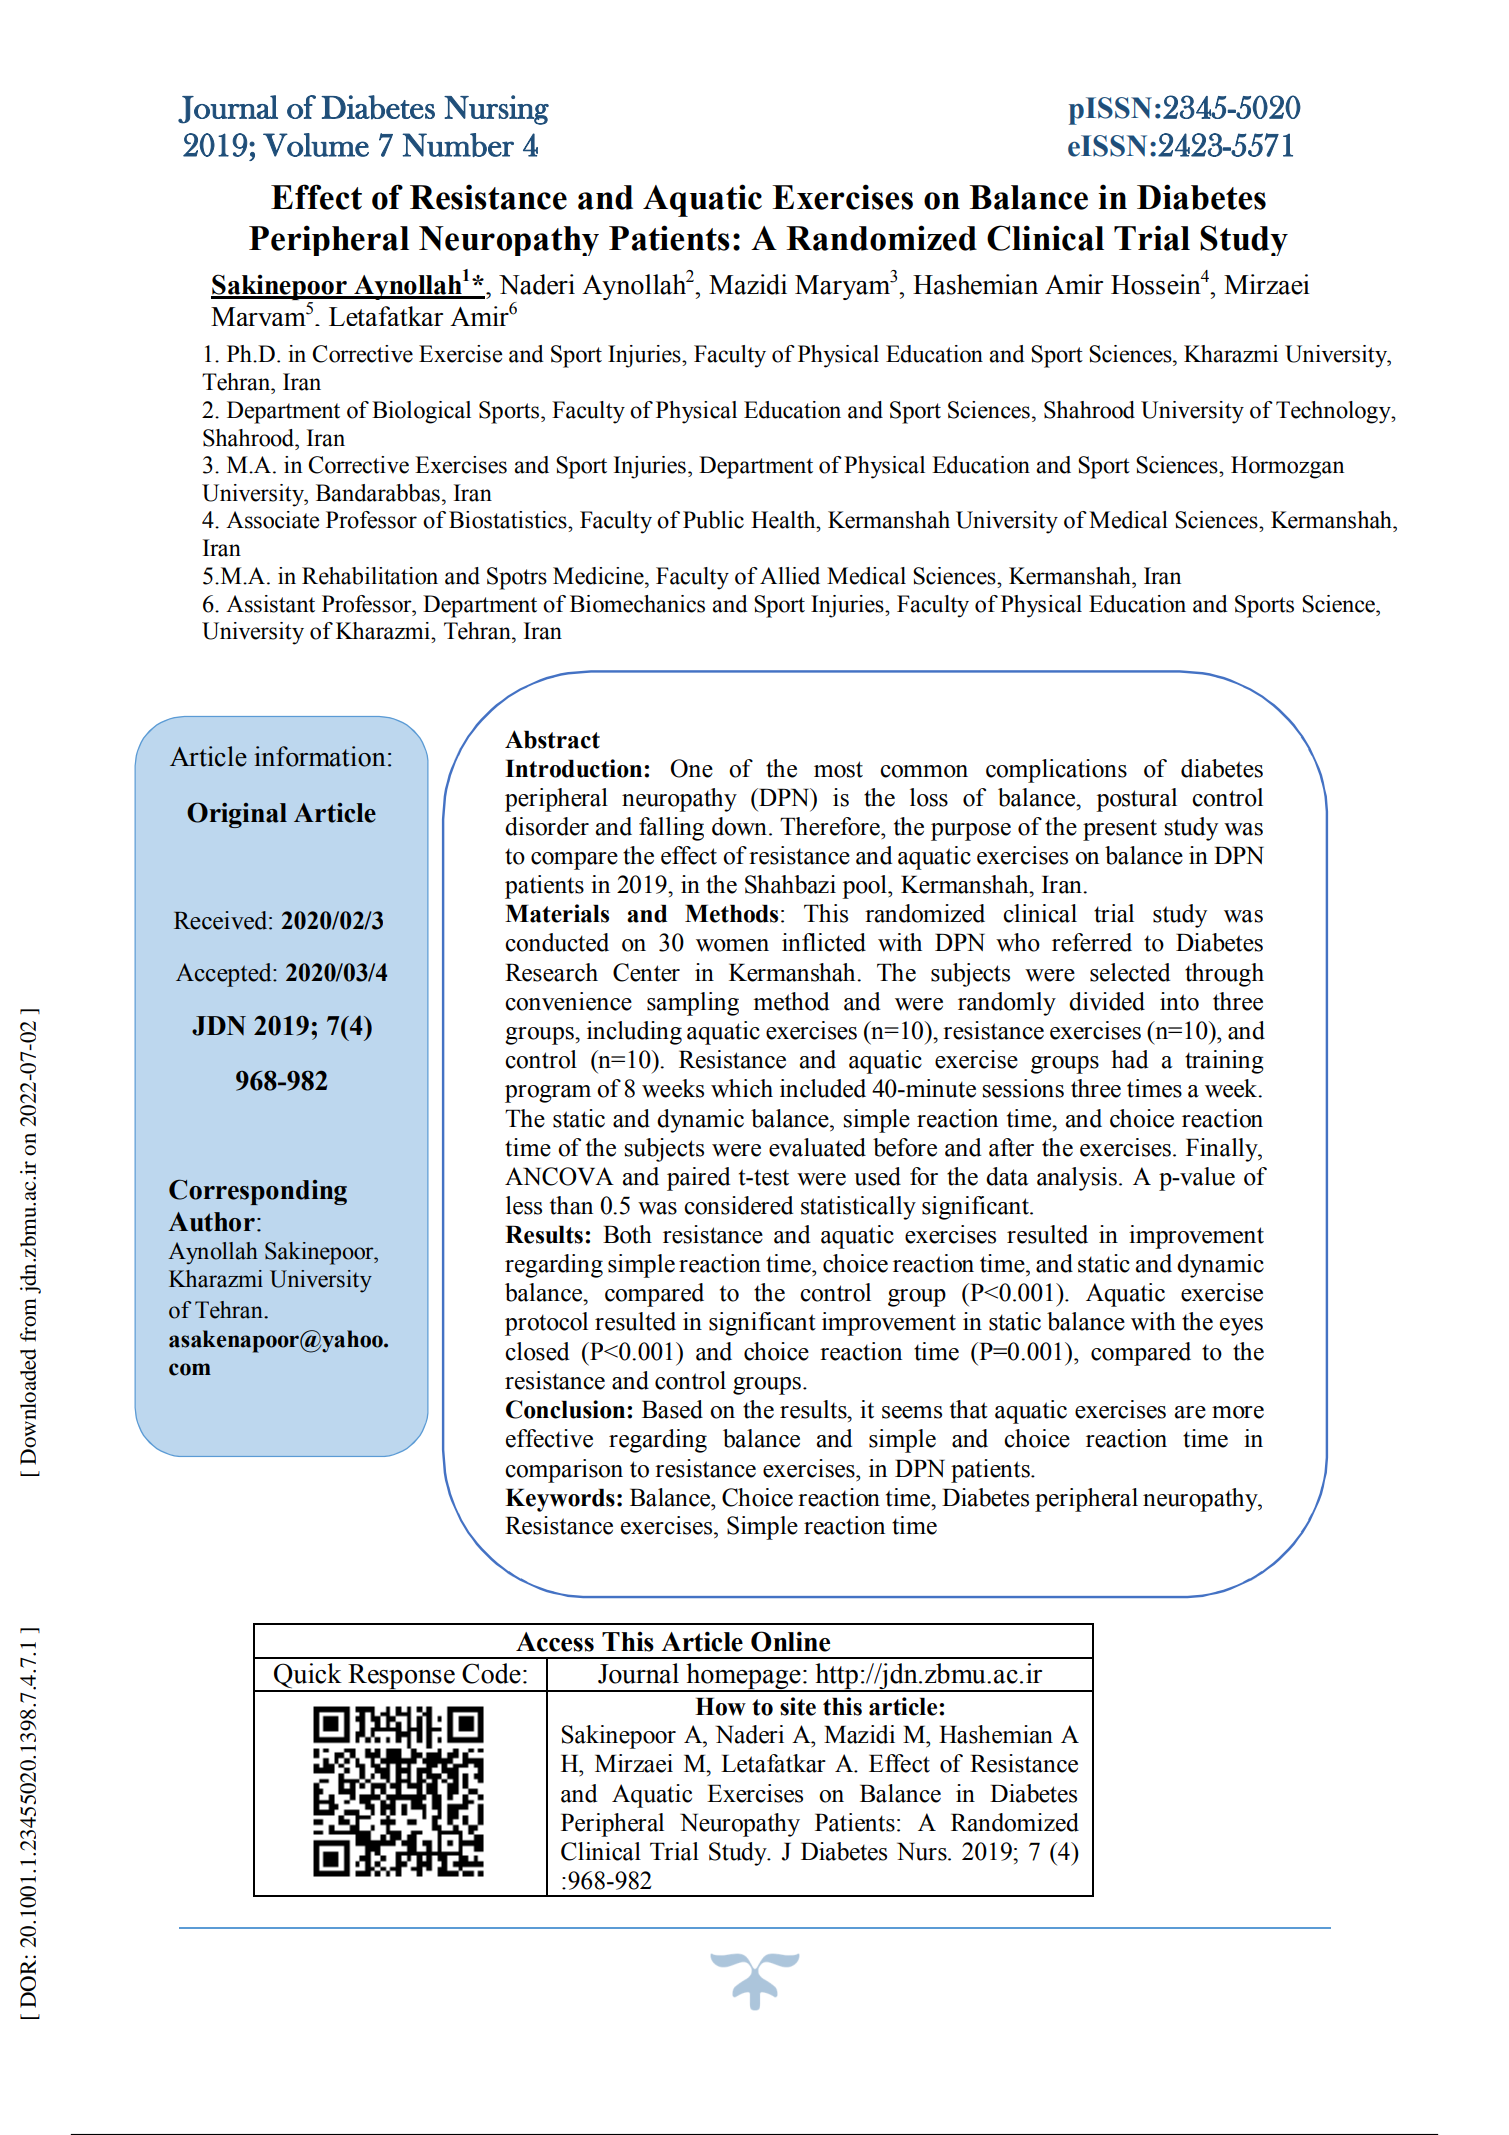 The width and height of the screenshot is (1509, 2135). Describe the element at coordinates (1136, 800) in the screenshot. I see `postural` at that location.
